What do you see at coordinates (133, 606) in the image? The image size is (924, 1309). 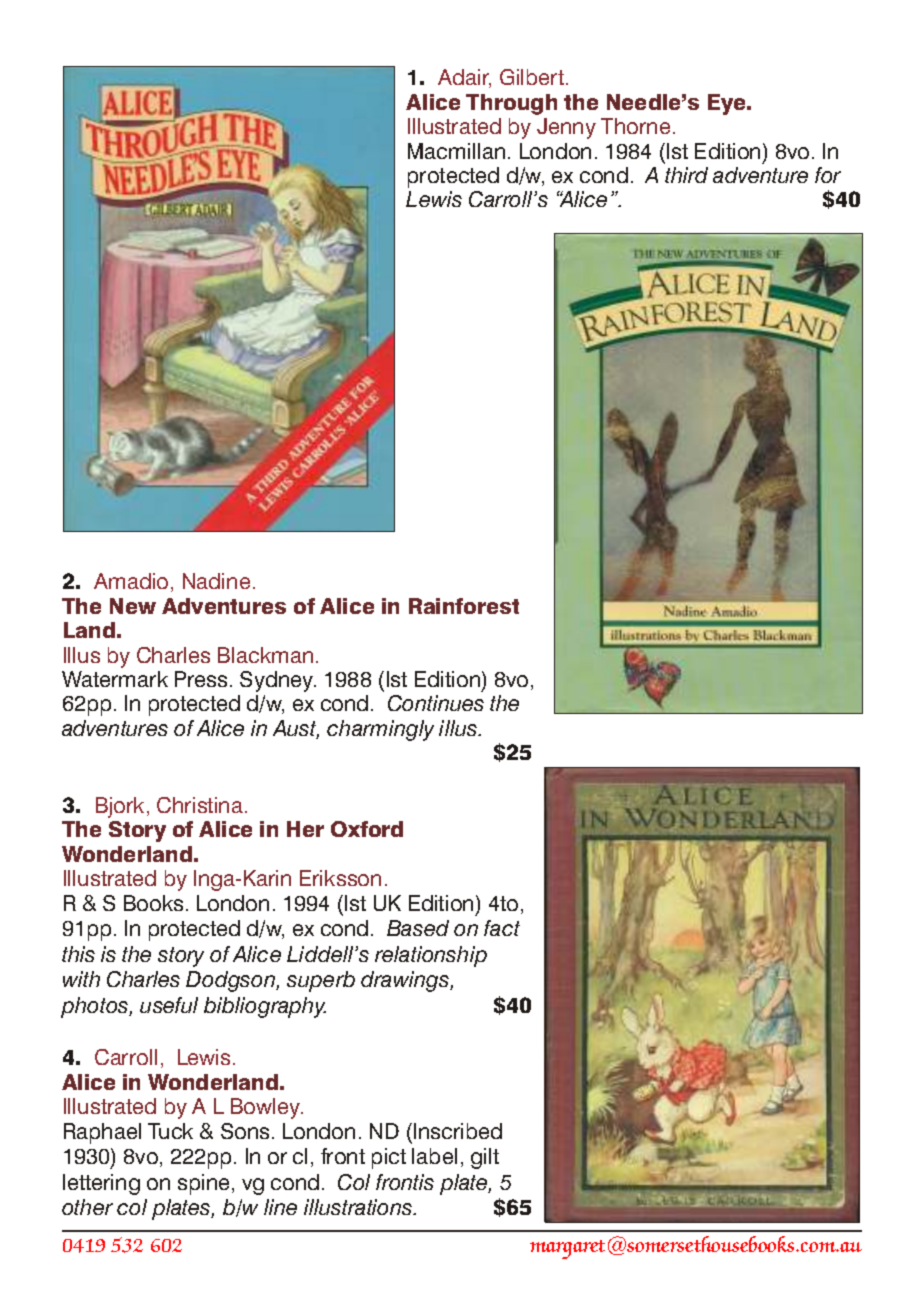 I see `New` at bounding box center [133, 606].
